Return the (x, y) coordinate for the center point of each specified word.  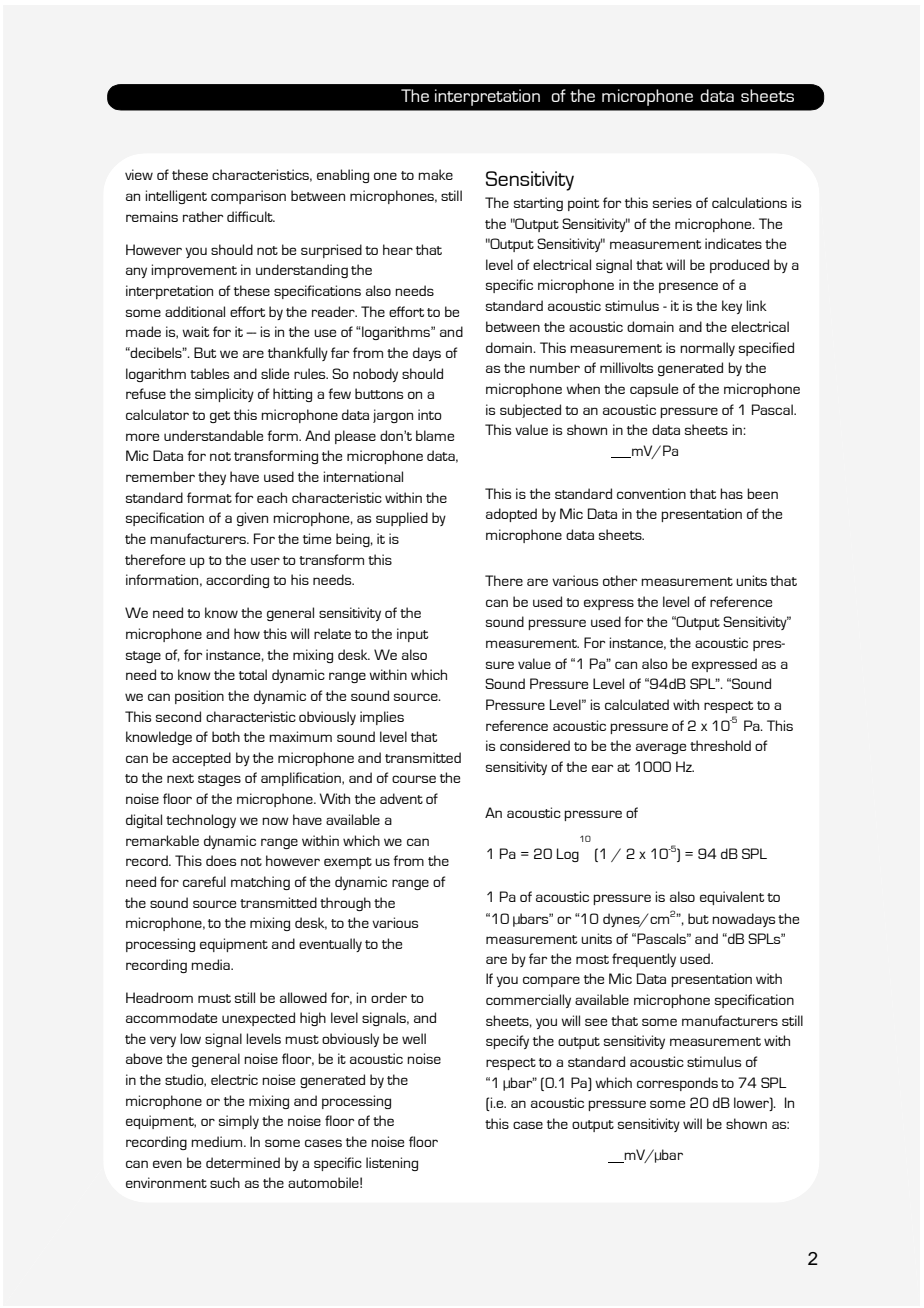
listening (392, 1164)
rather (203, 216)
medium (218, 1141)
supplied (402, 519)
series (672, 202)
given (252, 519)
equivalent (732, 898)
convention (651, 493)
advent (401, 798)
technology (201, 821)
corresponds (677, 1084)
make (435, 174)
